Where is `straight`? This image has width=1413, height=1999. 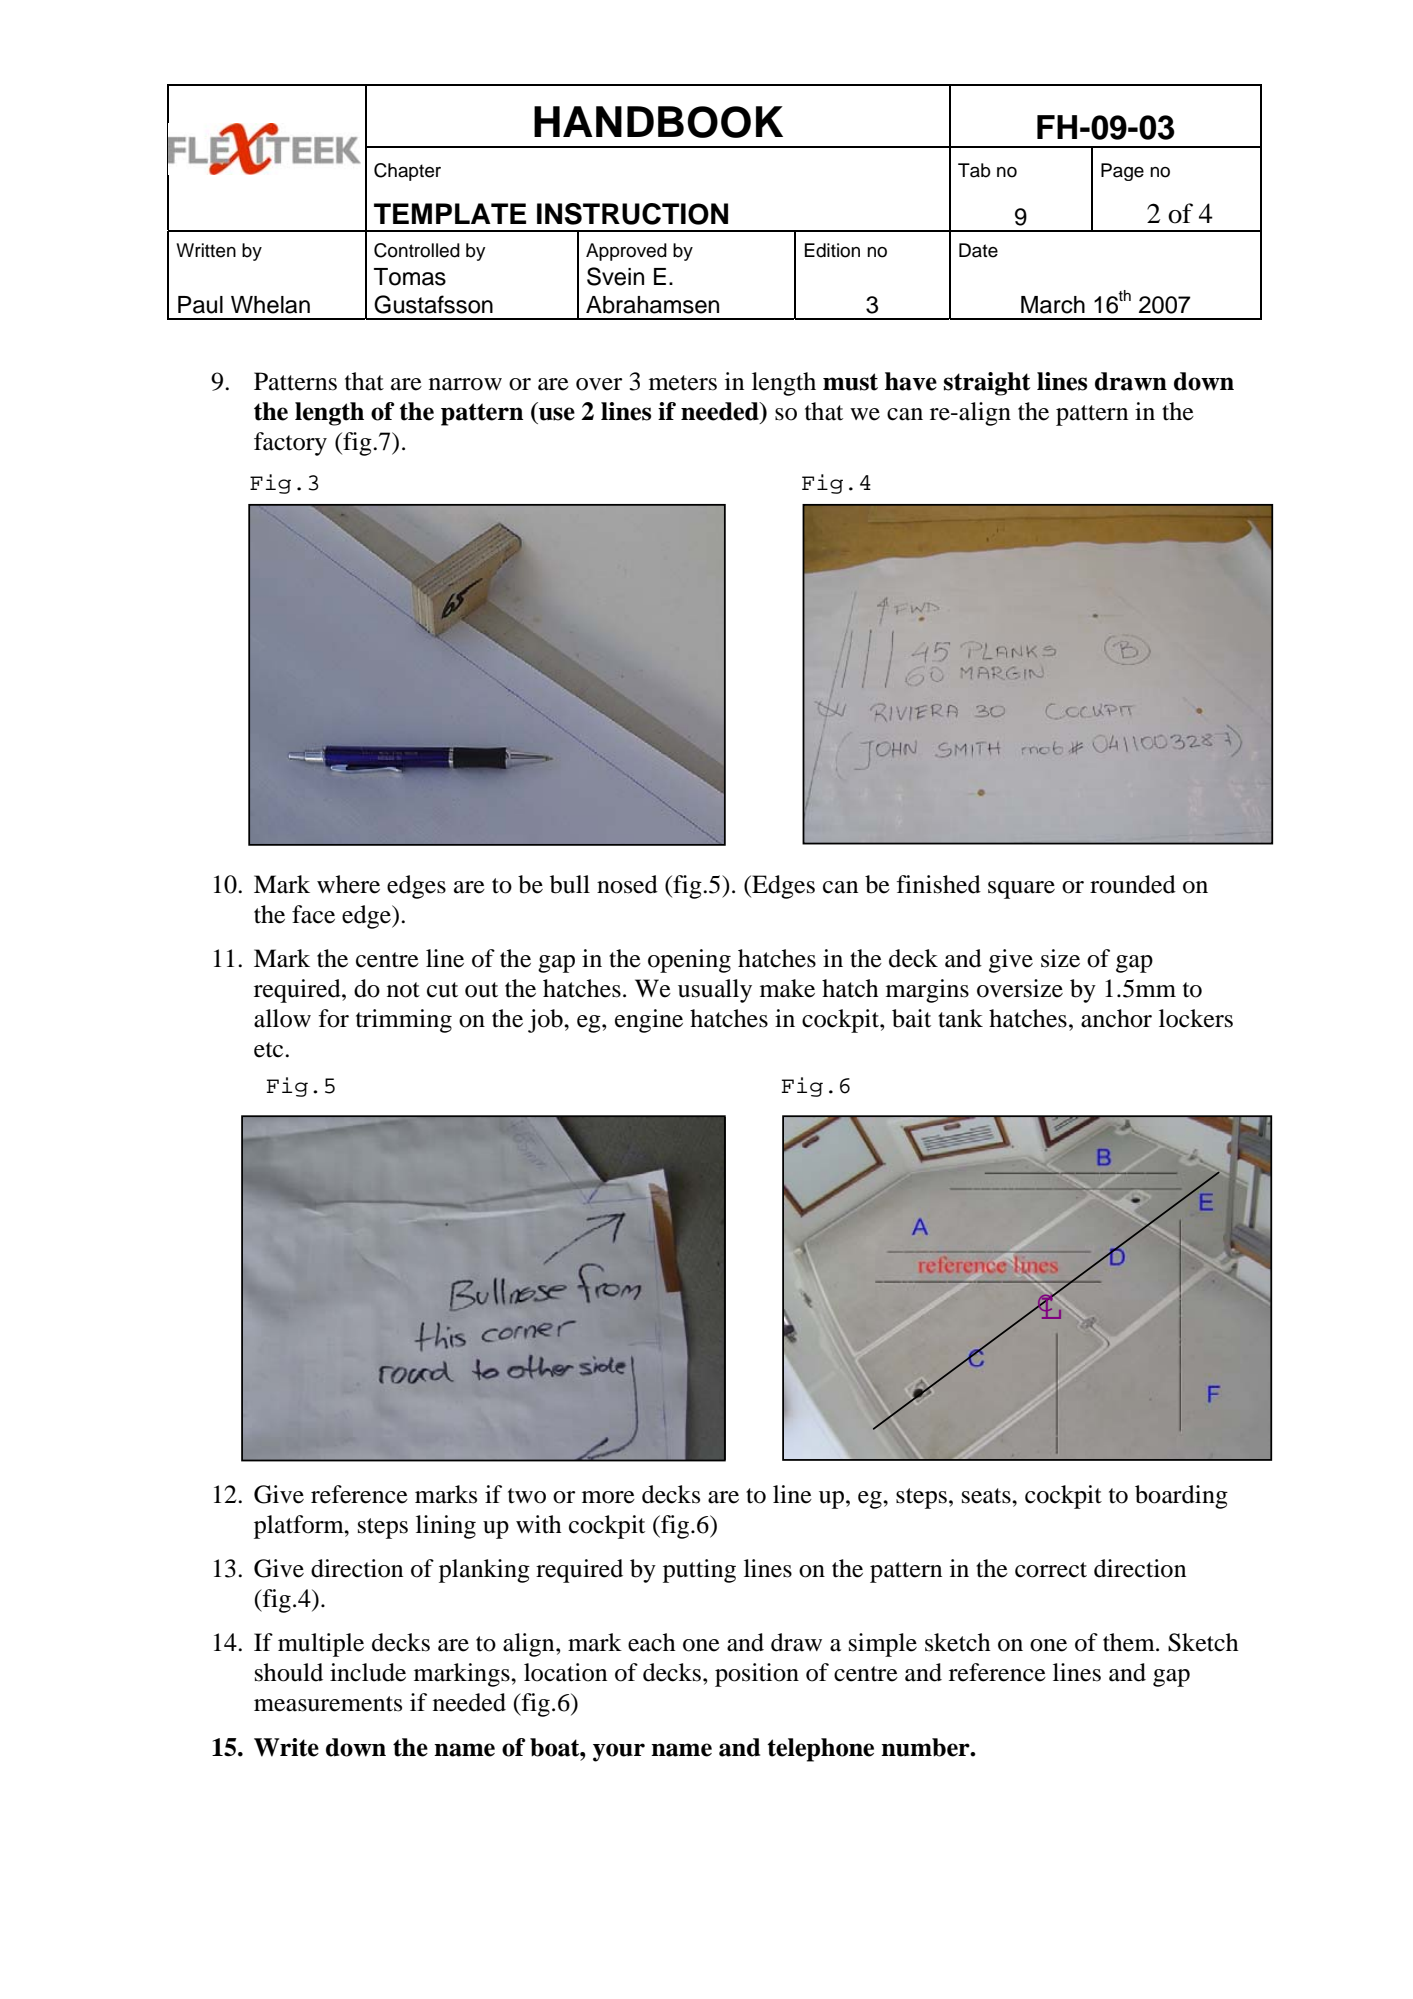
straight is located at coordinates (987, 384).
